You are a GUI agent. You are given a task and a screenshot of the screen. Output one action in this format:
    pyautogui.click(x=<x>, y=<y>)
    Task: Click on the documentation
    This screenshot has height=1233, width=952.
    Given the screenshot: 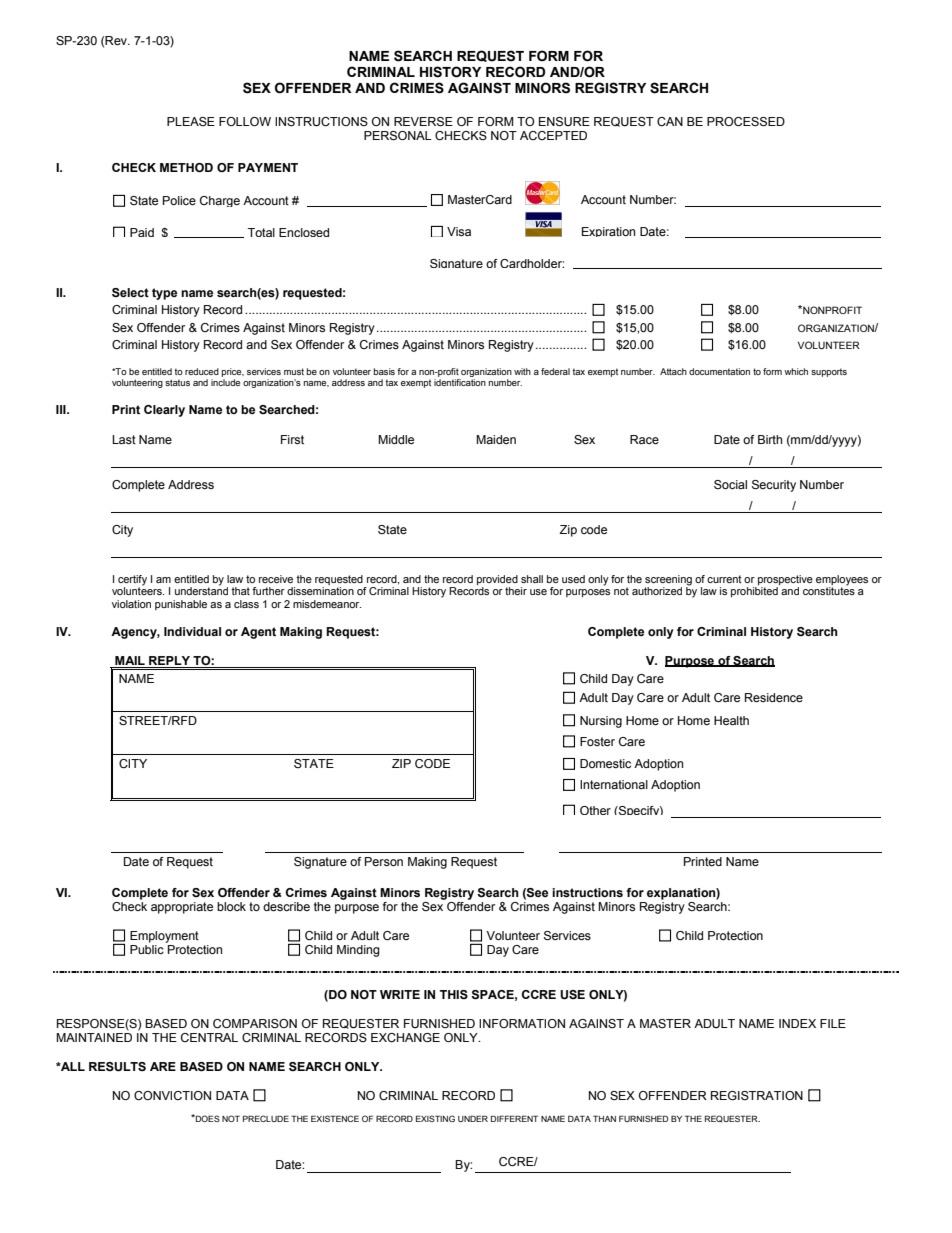 What is the action you would take?
    pyautogui.click(x=719, y=371)
